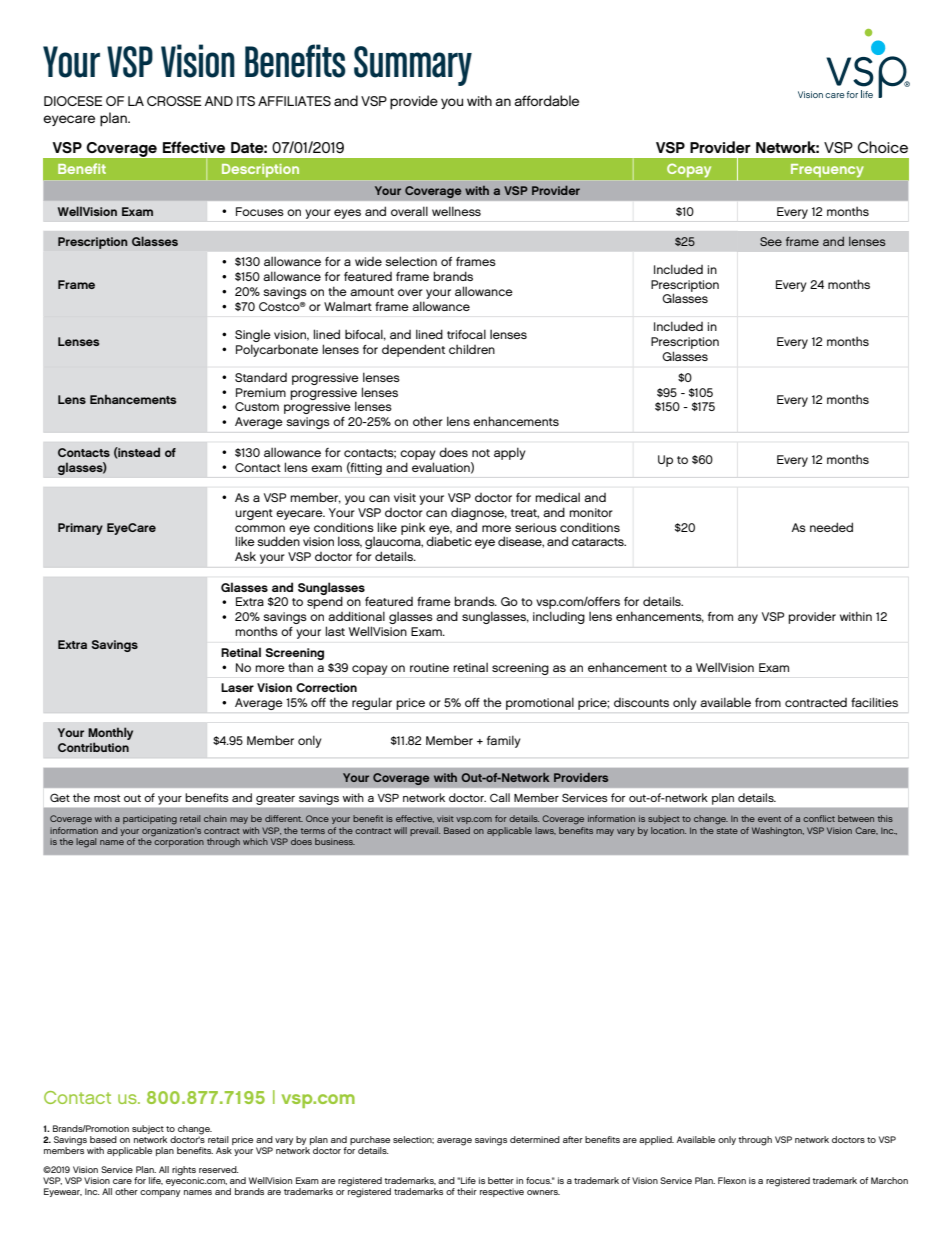 The width and height of the page is (952, 1233). I want to click on Laser, so click(237, 687).
